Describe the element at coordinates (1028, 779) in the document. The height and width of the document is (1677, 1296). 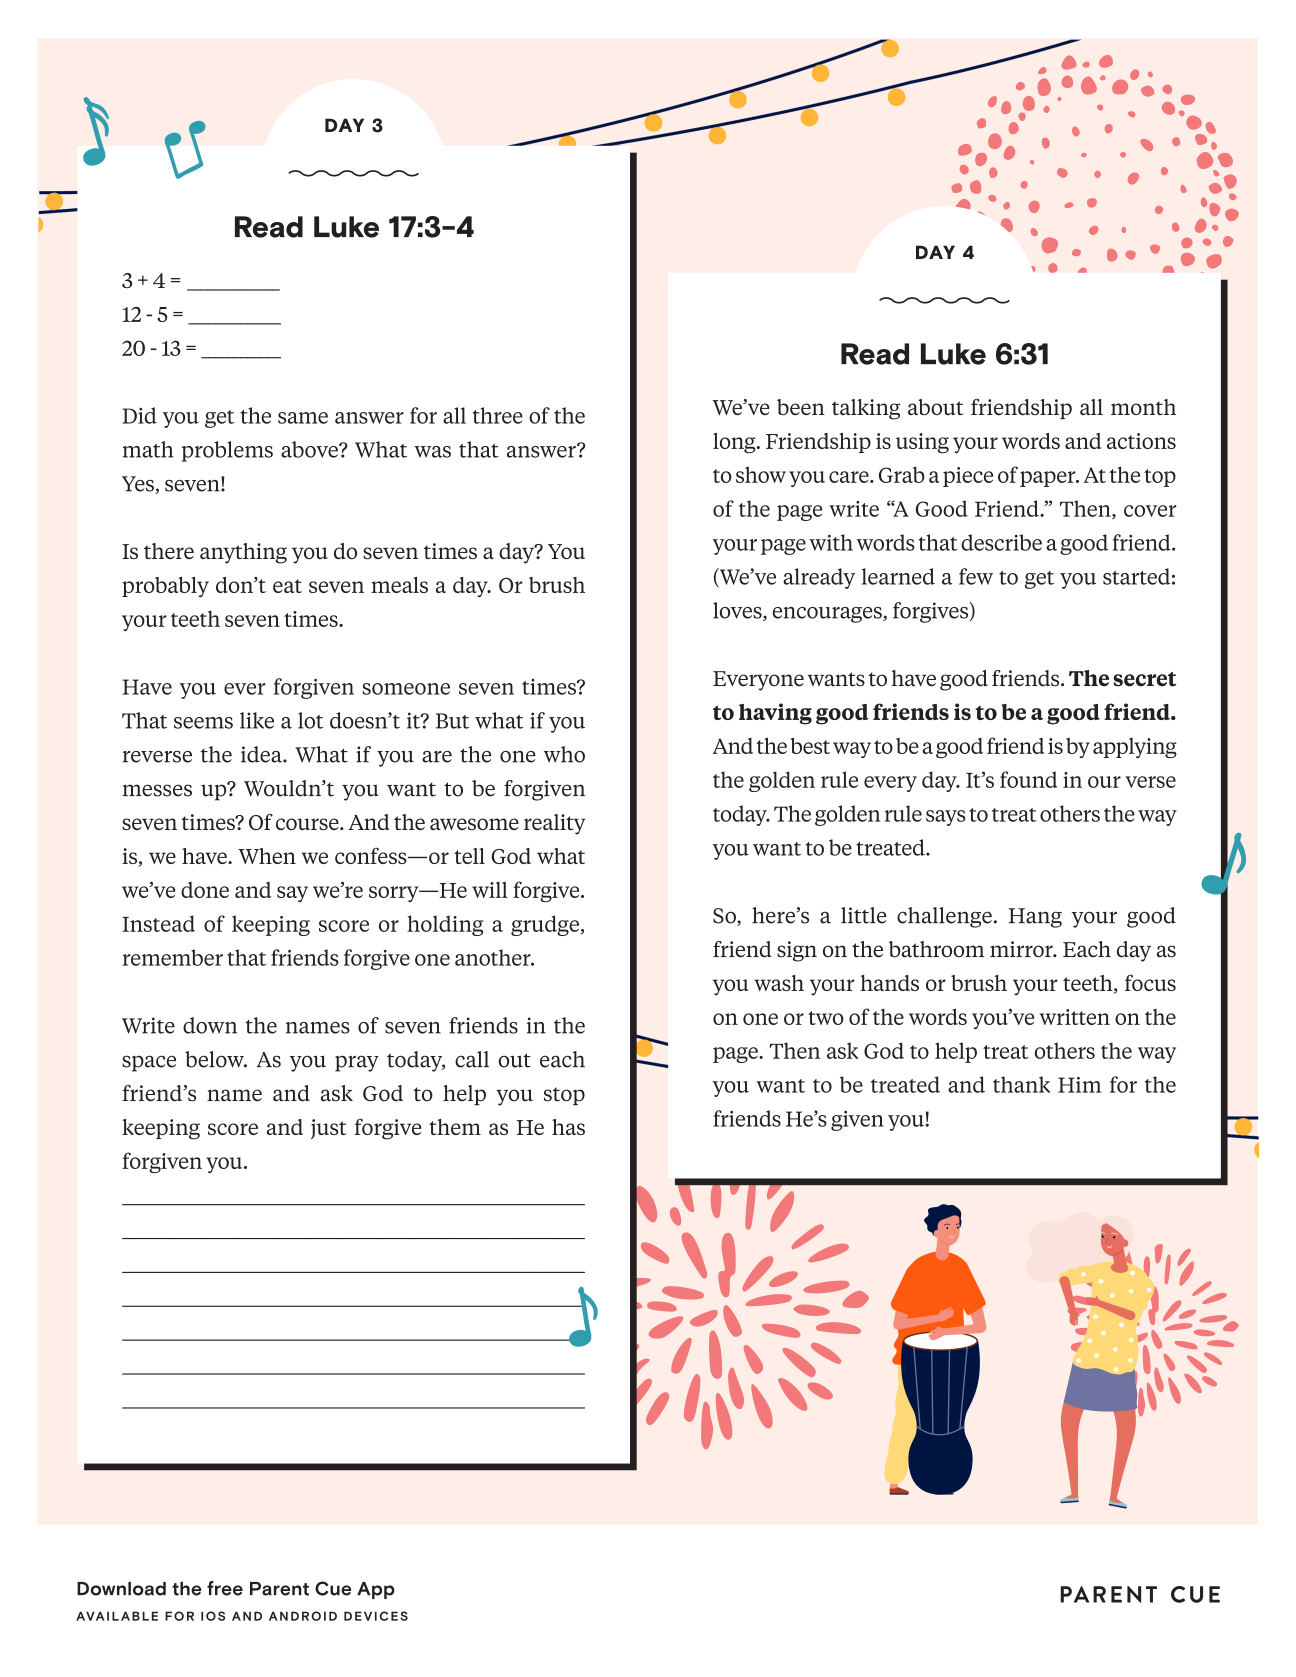
I see `found` at that location.
